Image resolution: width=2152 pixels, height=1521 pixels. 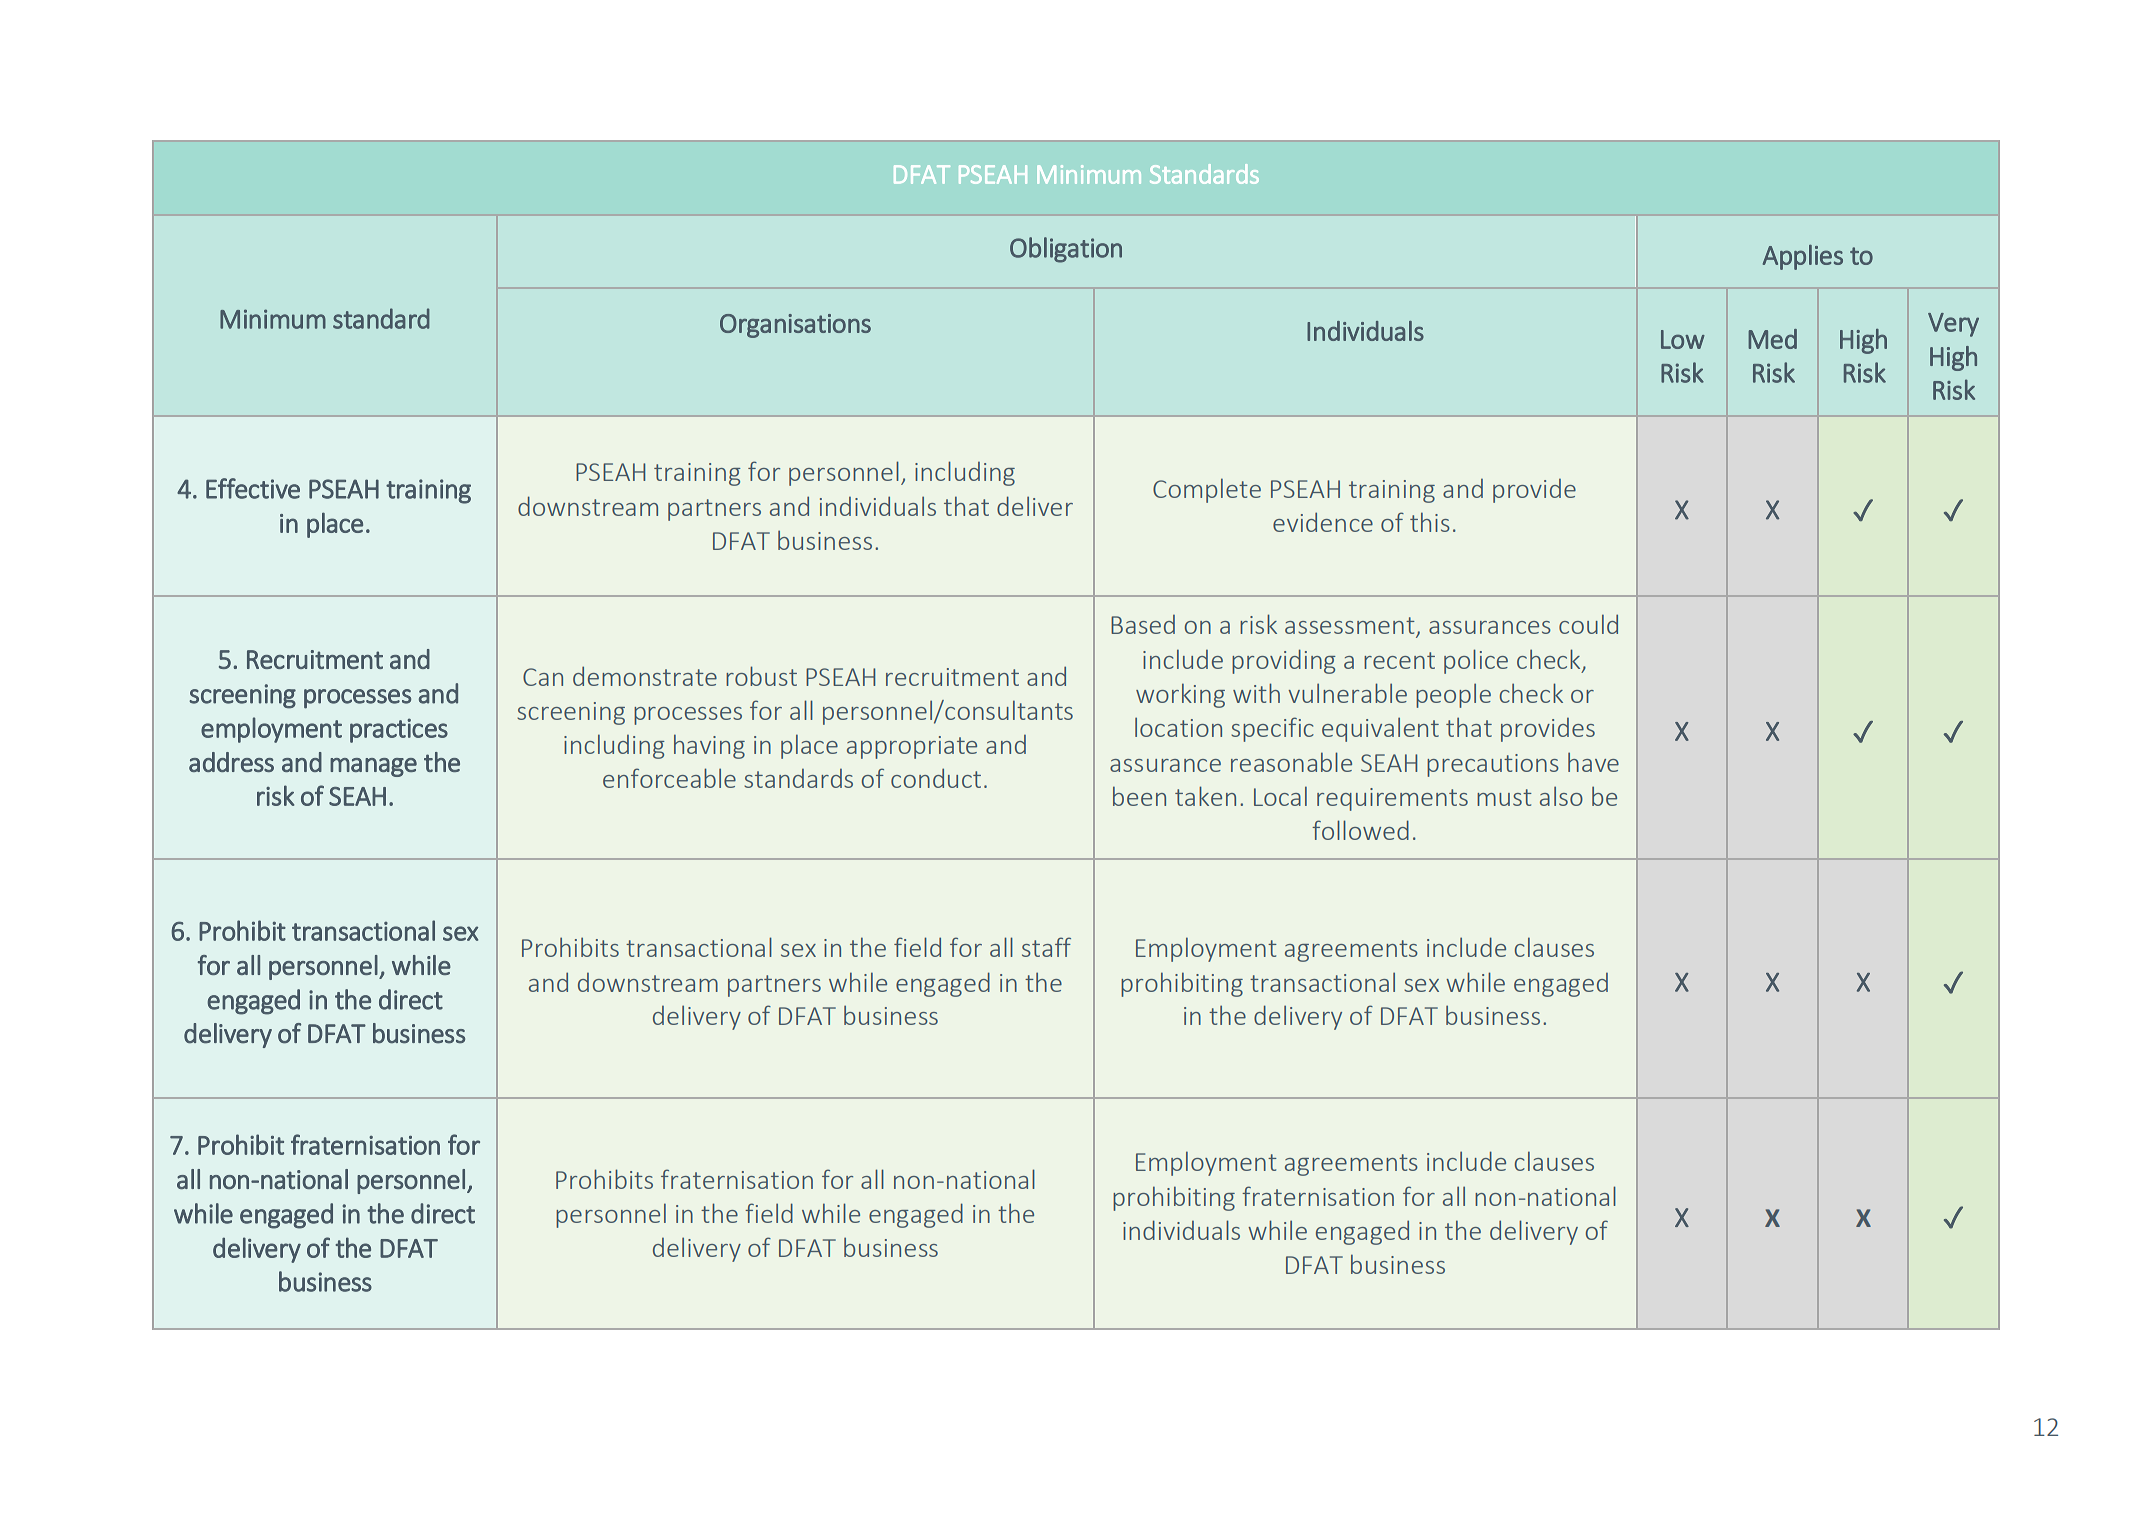 I want to click on Organisations, so click(x=795, y=326).
